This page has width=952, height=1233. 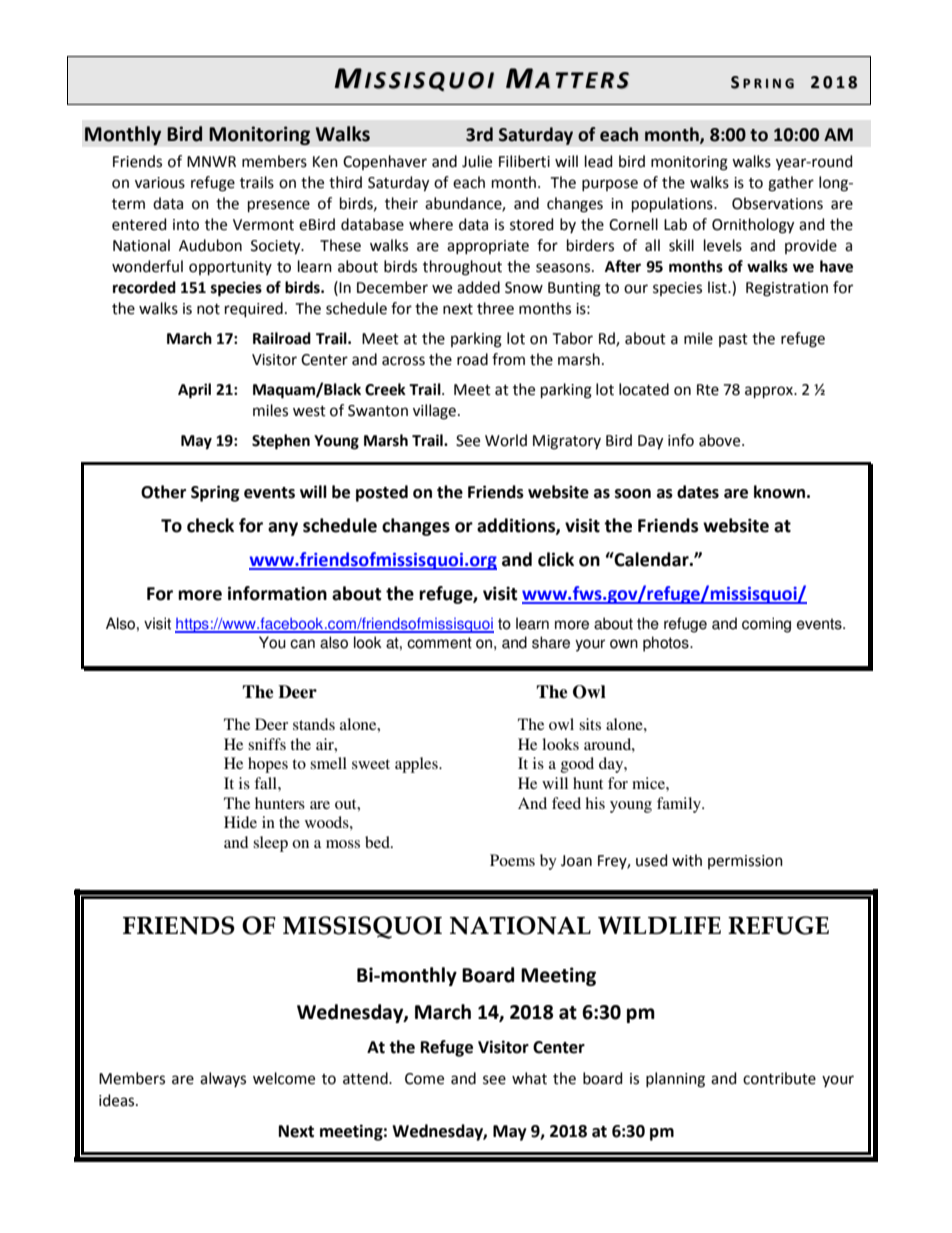 What do you see at coordinates (223, 1079) in the page?
I see `always` at bounding box center [223, 1079].
